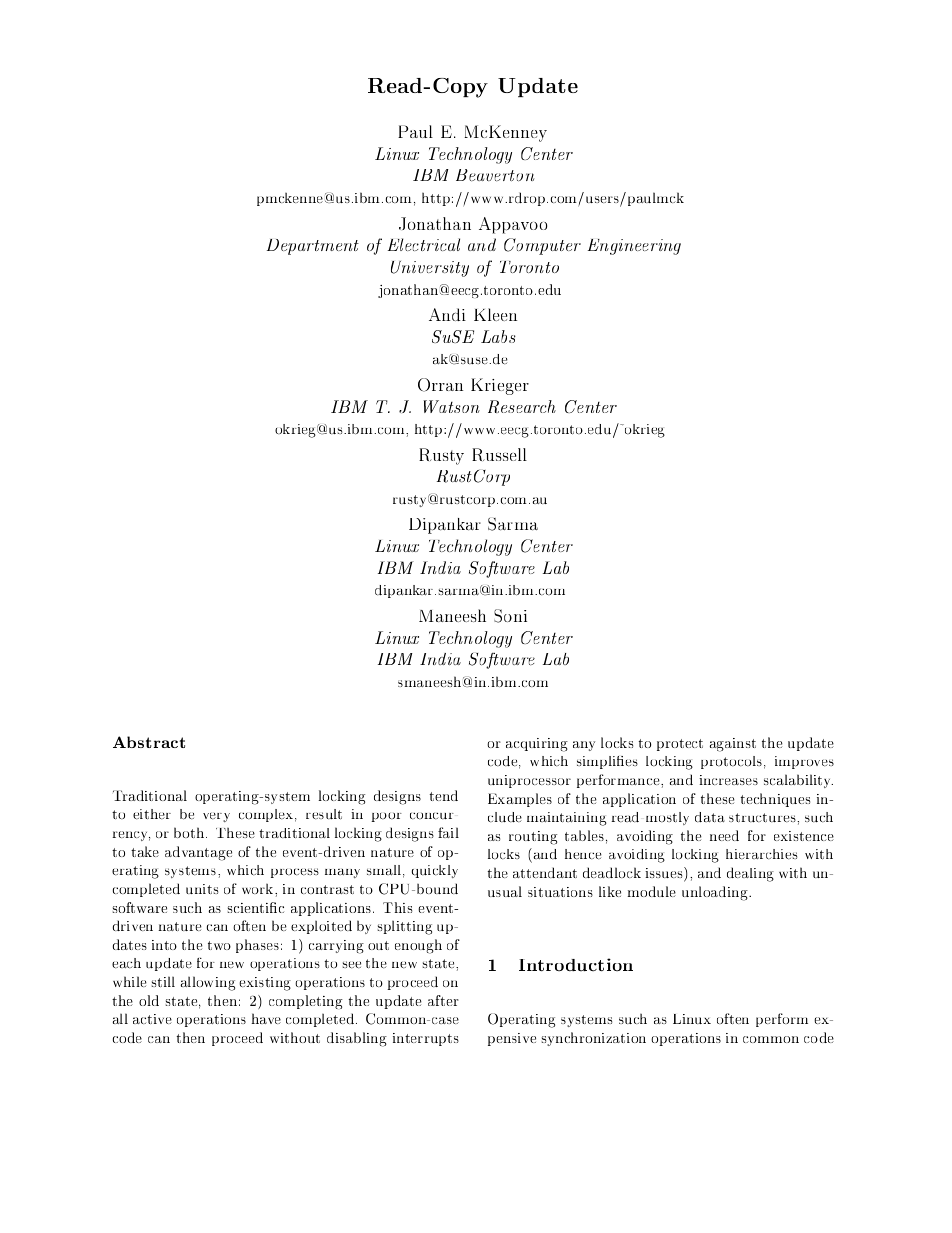 Image resolution: width=952 pixels, height=1233 pixels. Describe the element at coordinates (499, 454) in the page. I see `Russell` at that location.
